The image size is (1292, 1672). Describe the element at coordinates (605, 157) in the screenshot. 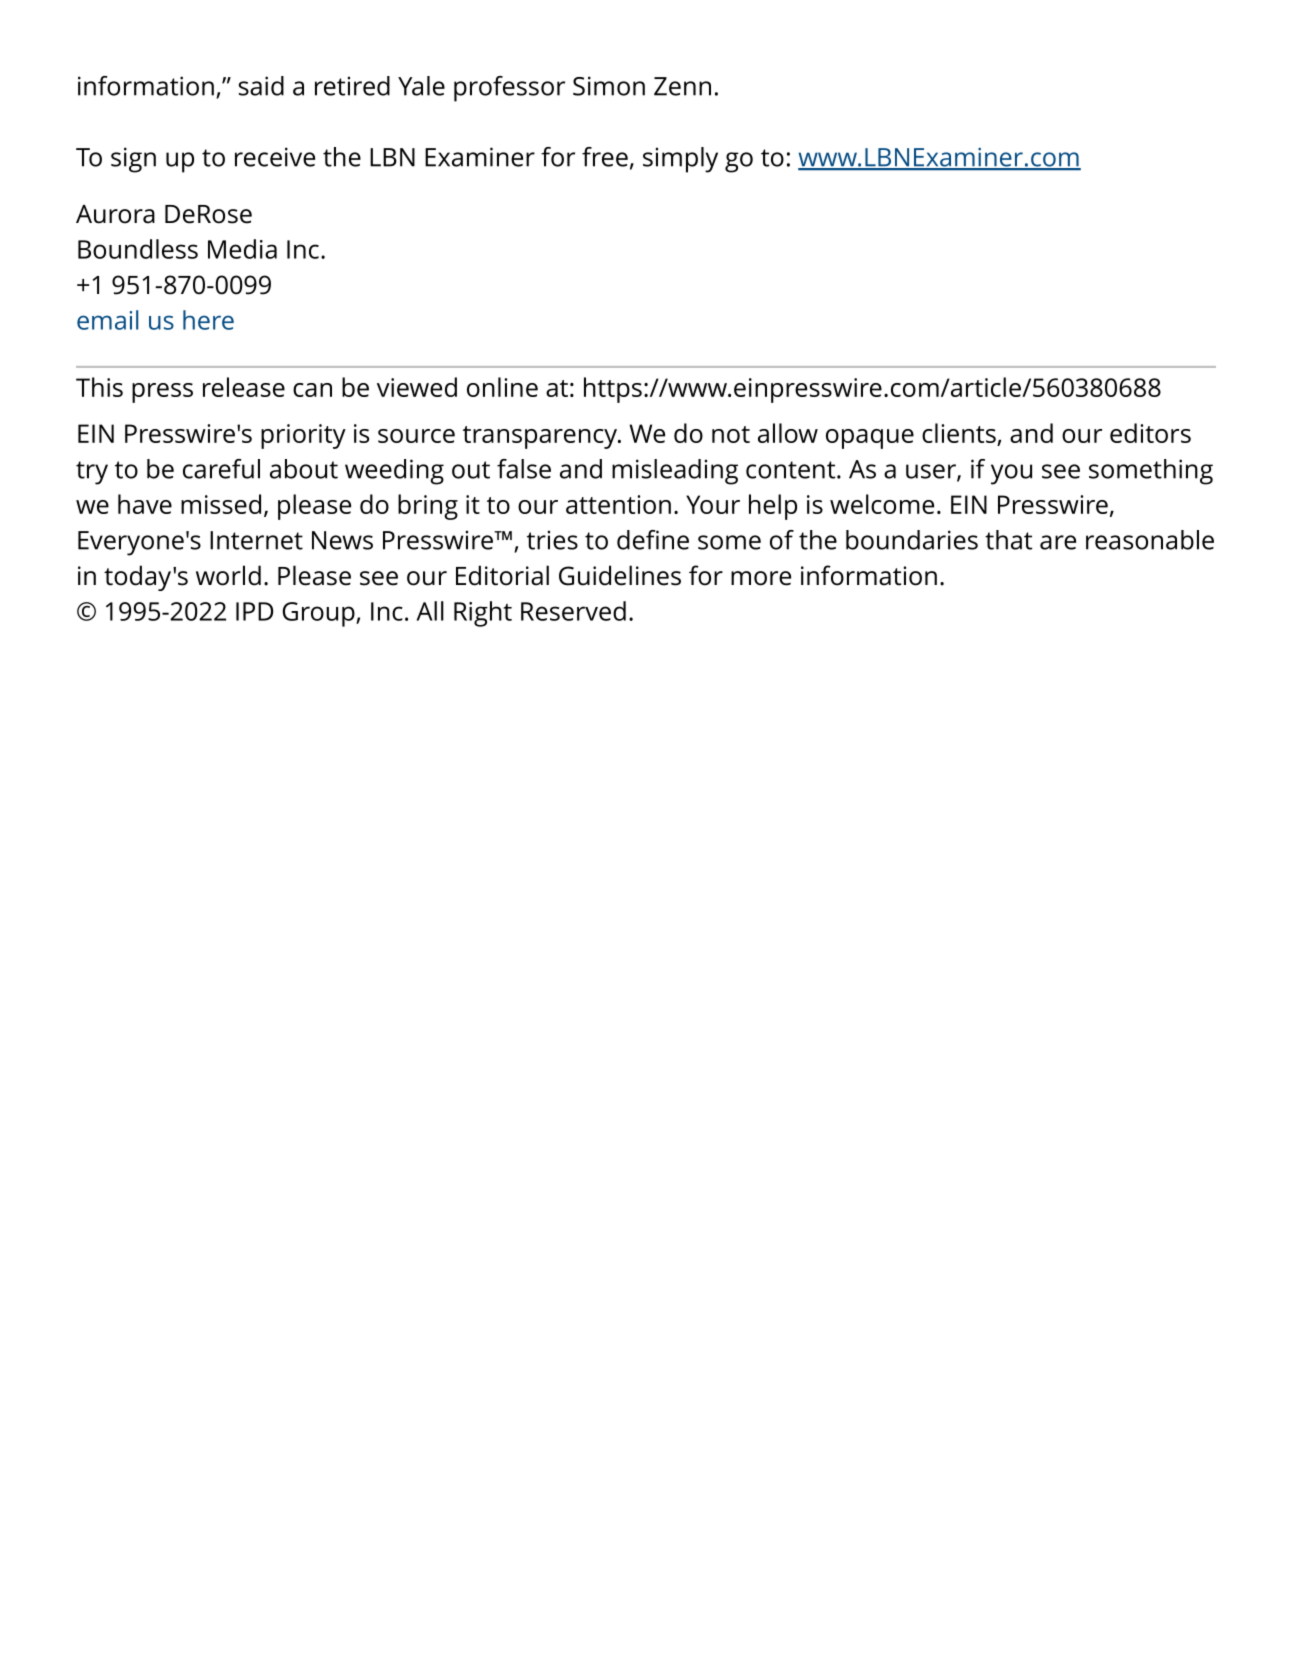

I see `free` at that location.
